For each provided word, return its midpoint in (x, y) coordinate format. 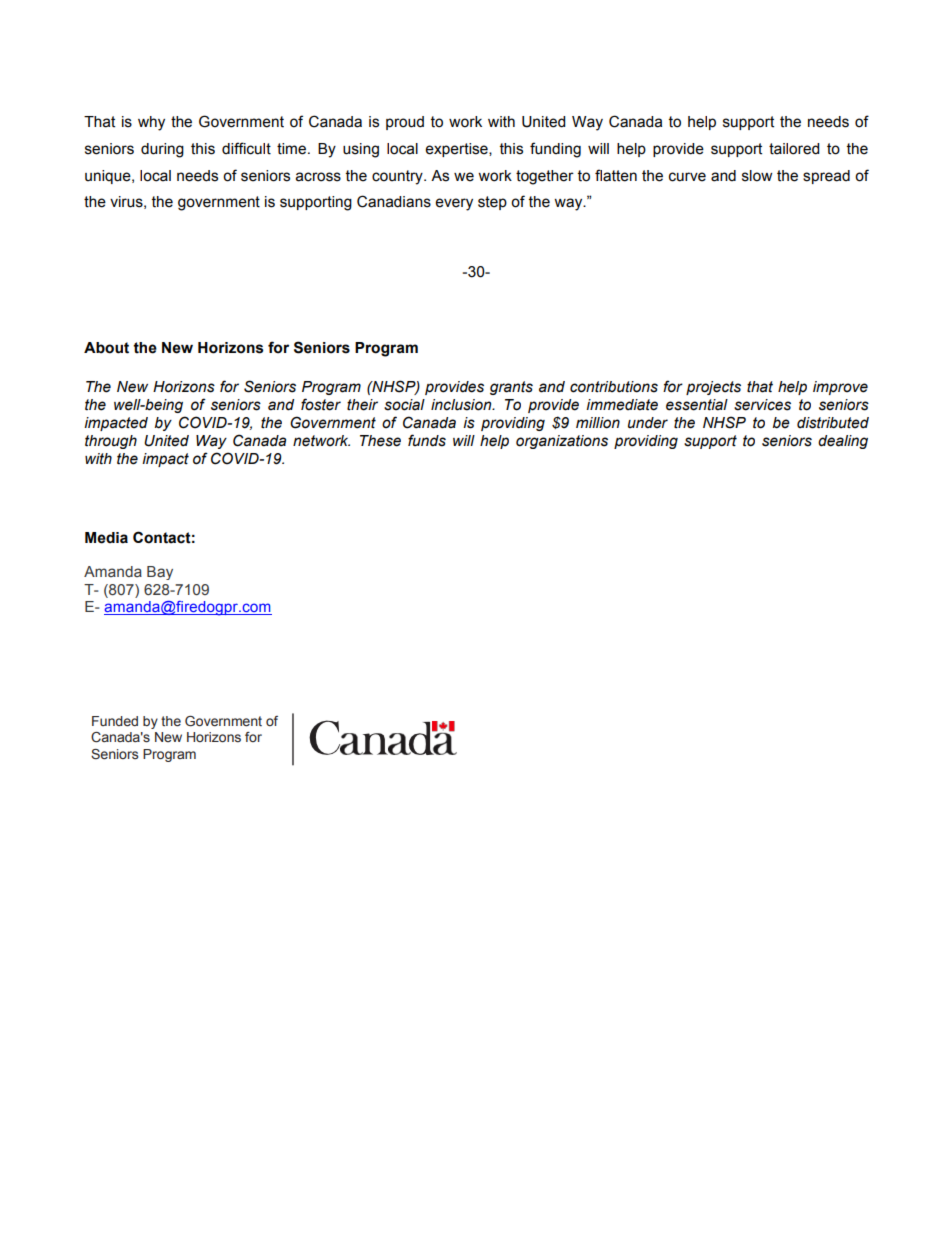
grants (511, 388)
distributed (833, 423)
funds (427, 440)
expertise (458, 150)
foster (321, 404)
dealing (843, 442)
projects (713, 388)
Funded (115, 721)
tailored (794, 149)
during (162, 150)
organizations (562, 442)
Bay (160, 573)
